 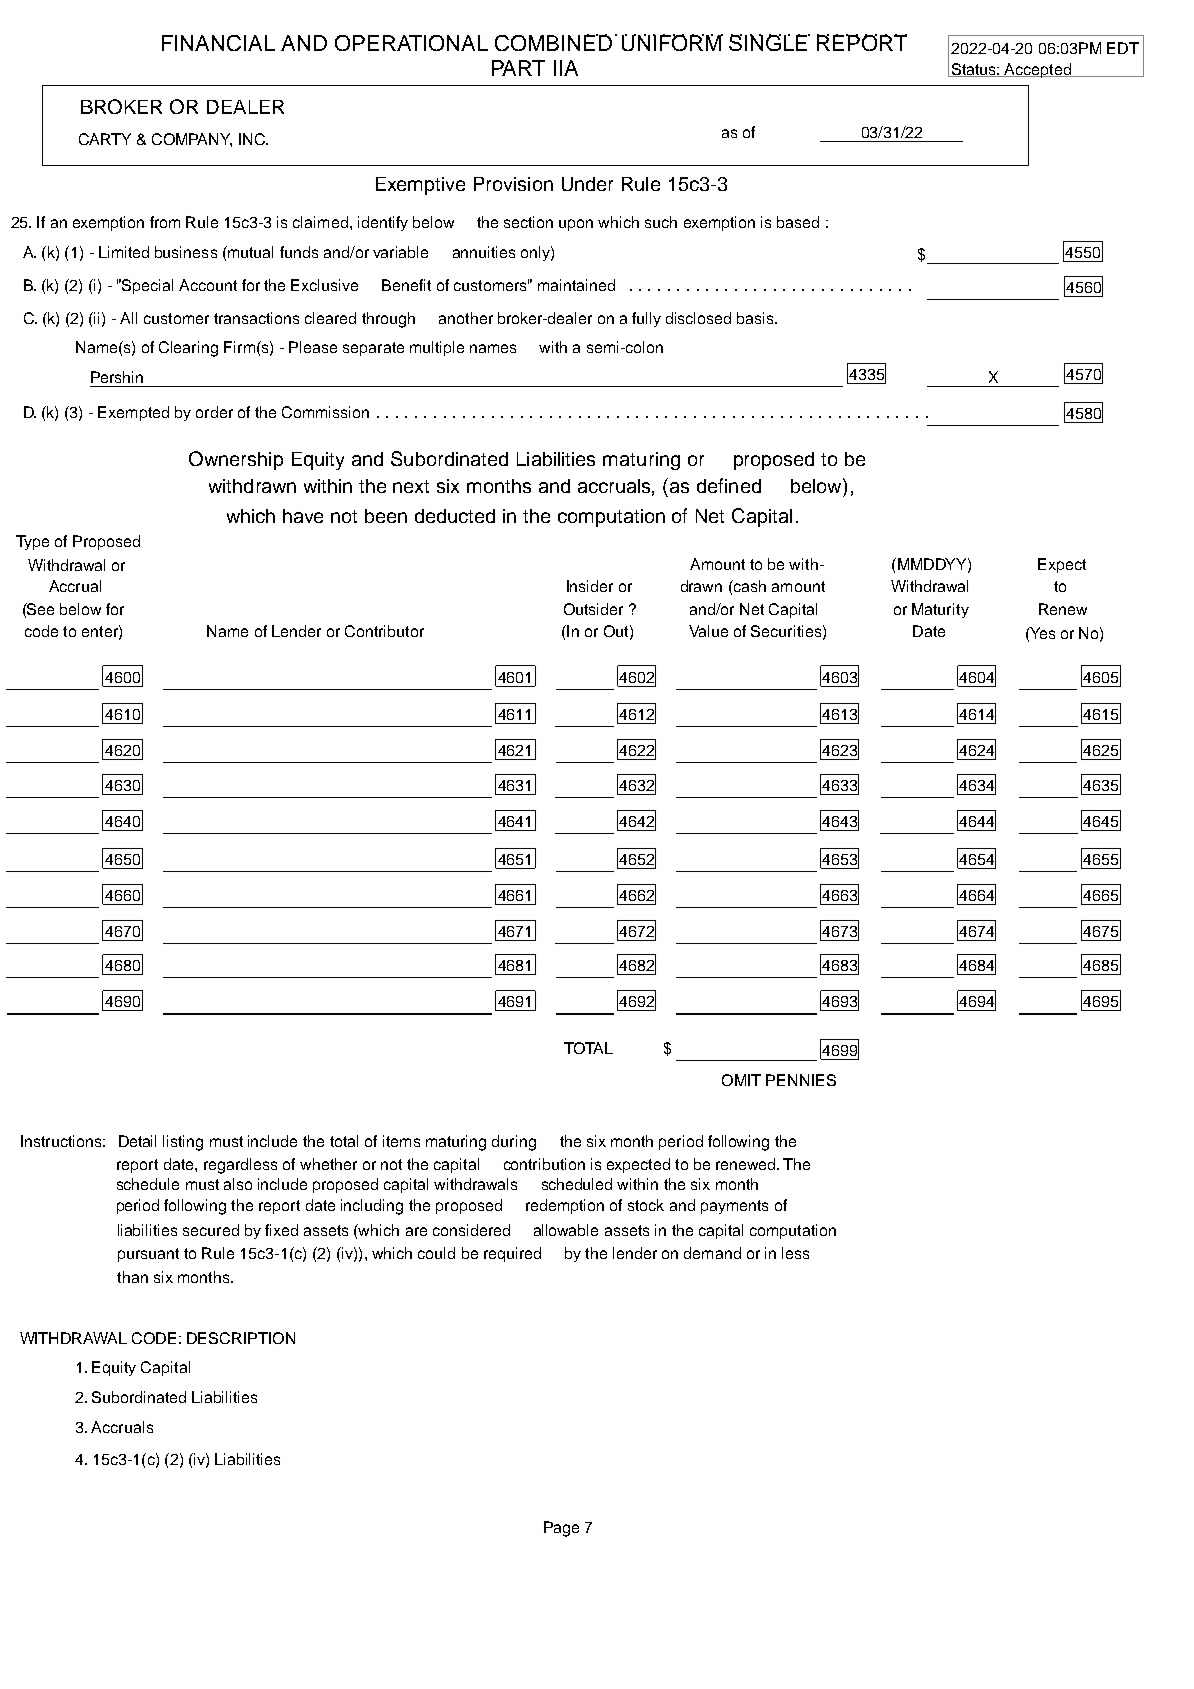 What do you see at coordinates (801, 1080) in the page?
I see `PENNIES` at bounding box center [801, 1080].
